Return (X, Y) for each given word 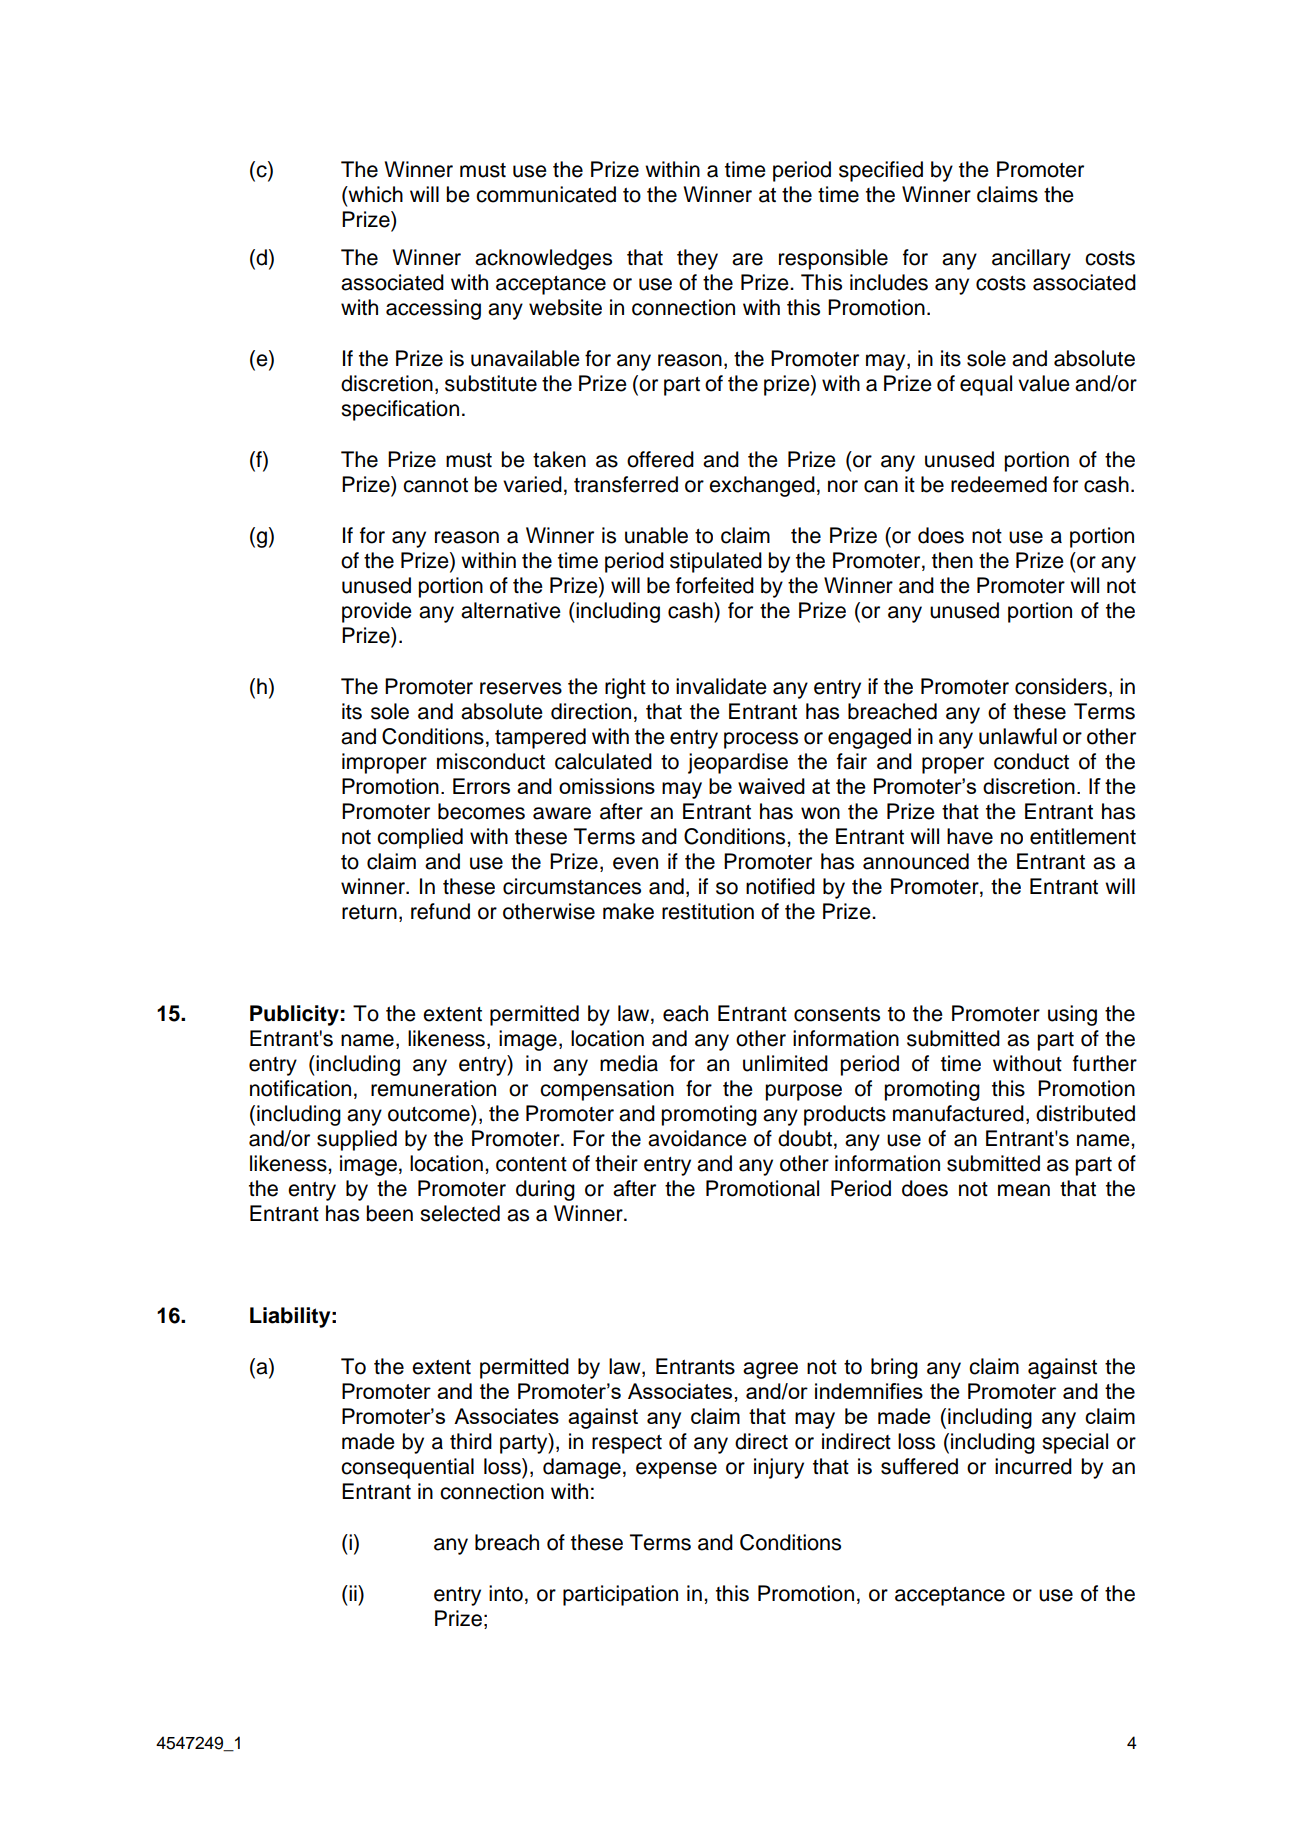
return (369, 912)
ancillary (1031, 259)
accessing (433, 309)
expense (676, 1470)
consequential (407, 1468)
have (970, 836)
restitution (708, 911)
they (697, 259)
